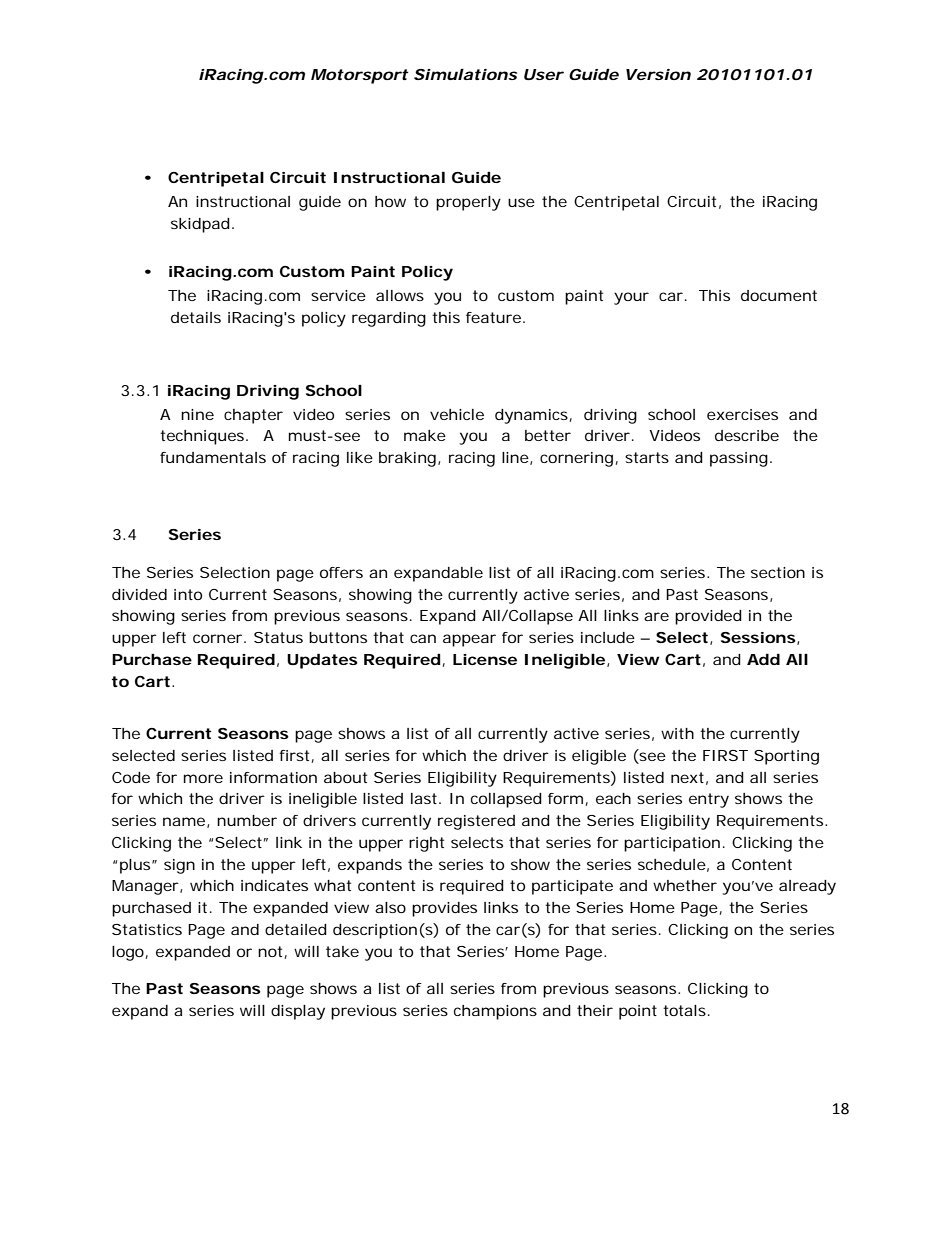  I want to click on logo, so click(130, 953).
